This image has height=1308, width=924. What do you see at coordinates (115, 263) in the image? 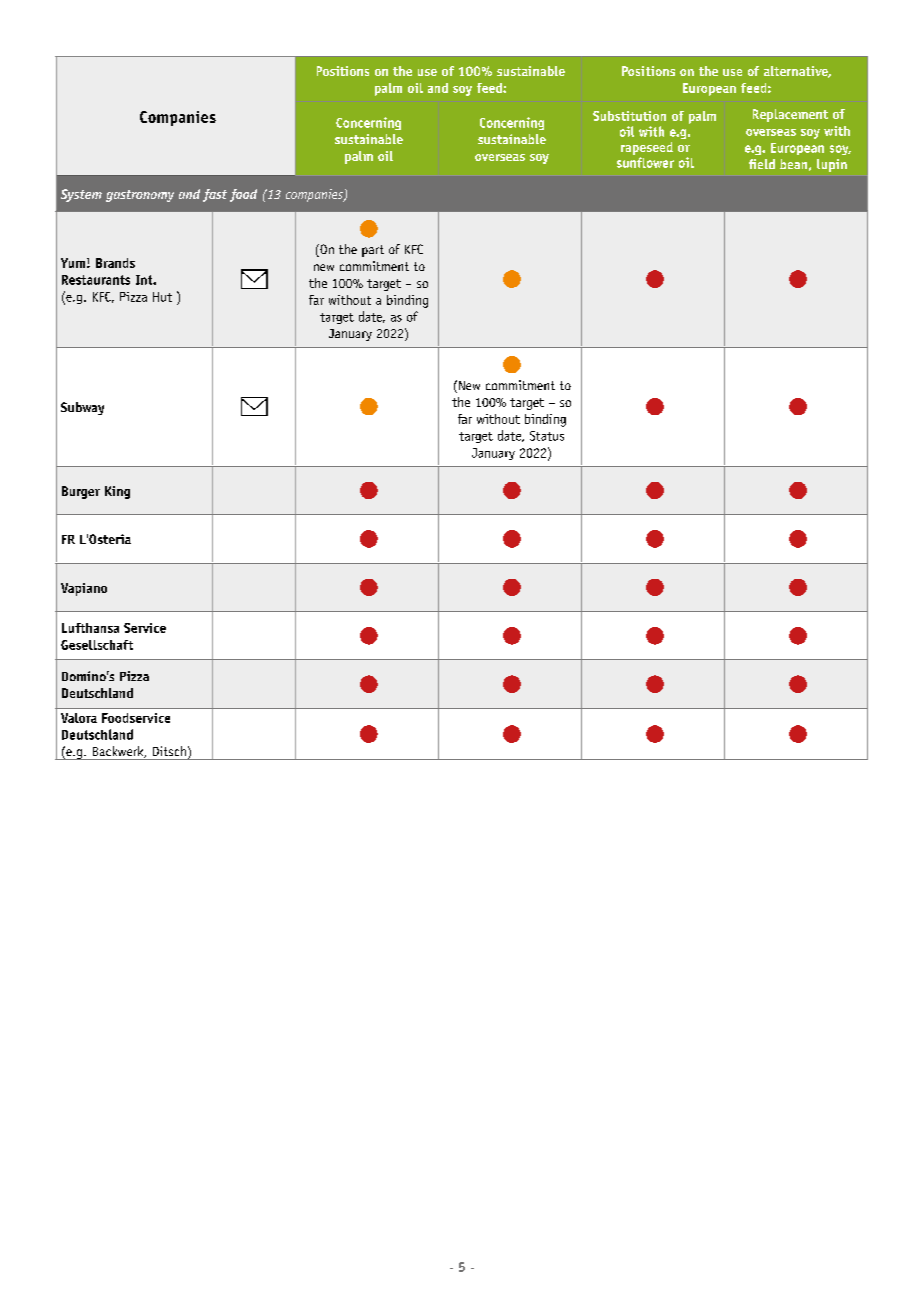
I see `Brands` at bounding box center [115, 263].
